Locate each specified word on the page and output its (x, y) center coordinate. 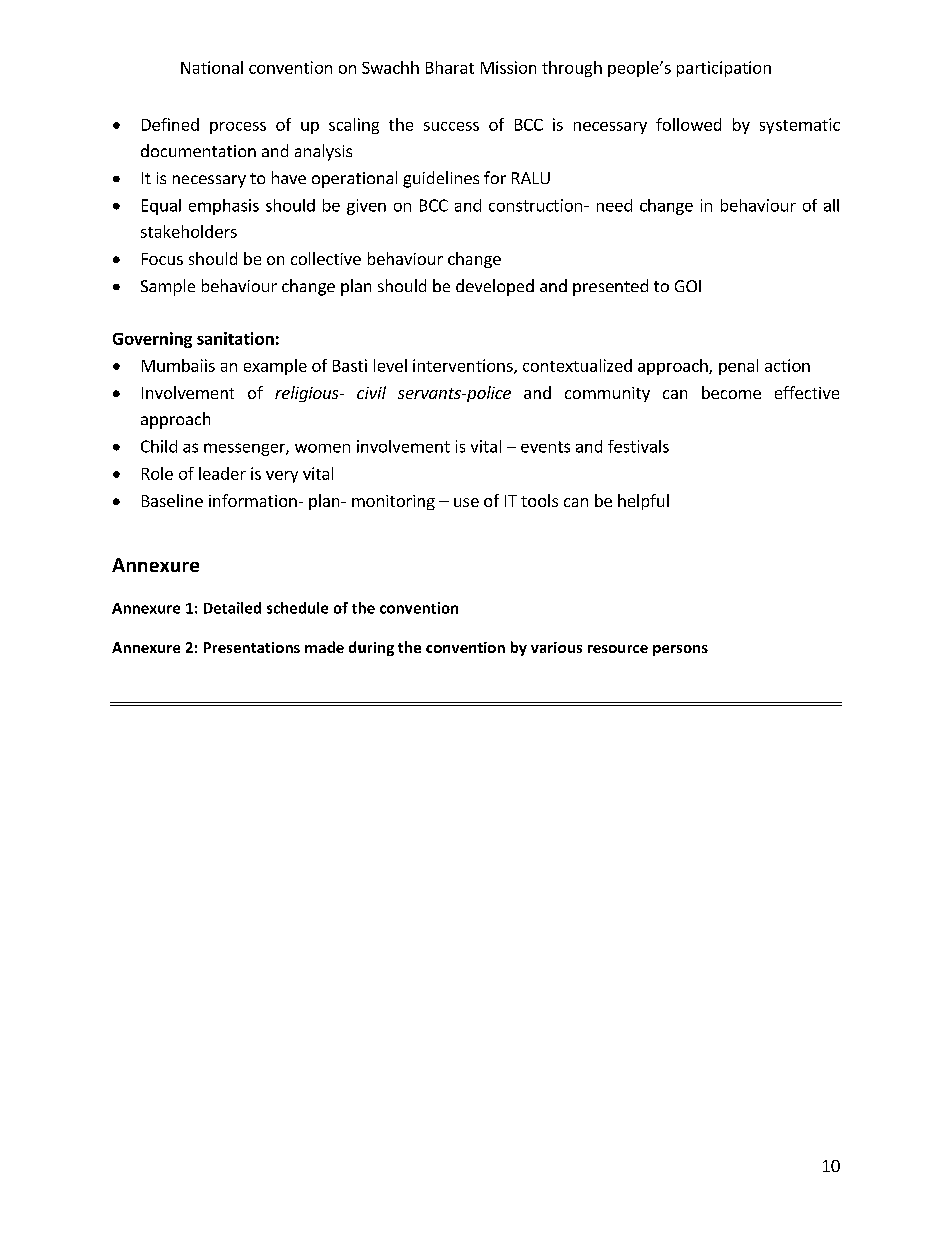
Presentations (252, 647)
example (275, 367)
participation (724, 69)
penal (738, 367)
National (212, 67)
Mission (508, 67)
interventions (464, 366)
